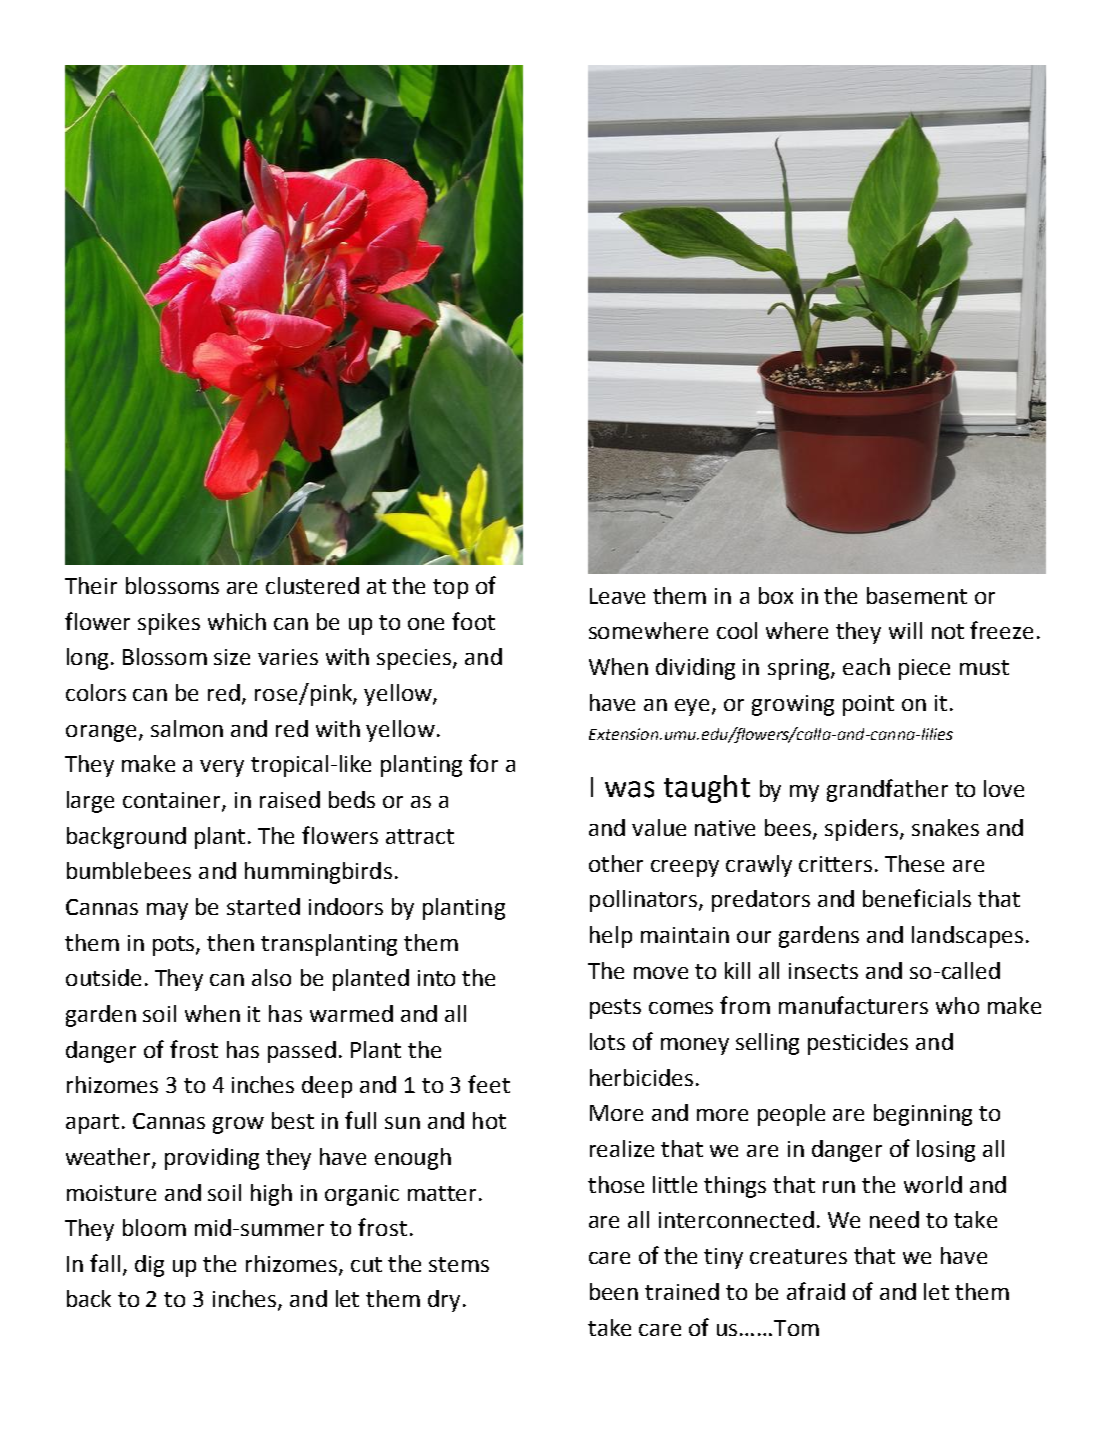 The width and height of the screenshot is (1111, 1438). What do you see at coordinates (611, 937) in the screenshot?
I see `help` at bounding box center [611, 937].
